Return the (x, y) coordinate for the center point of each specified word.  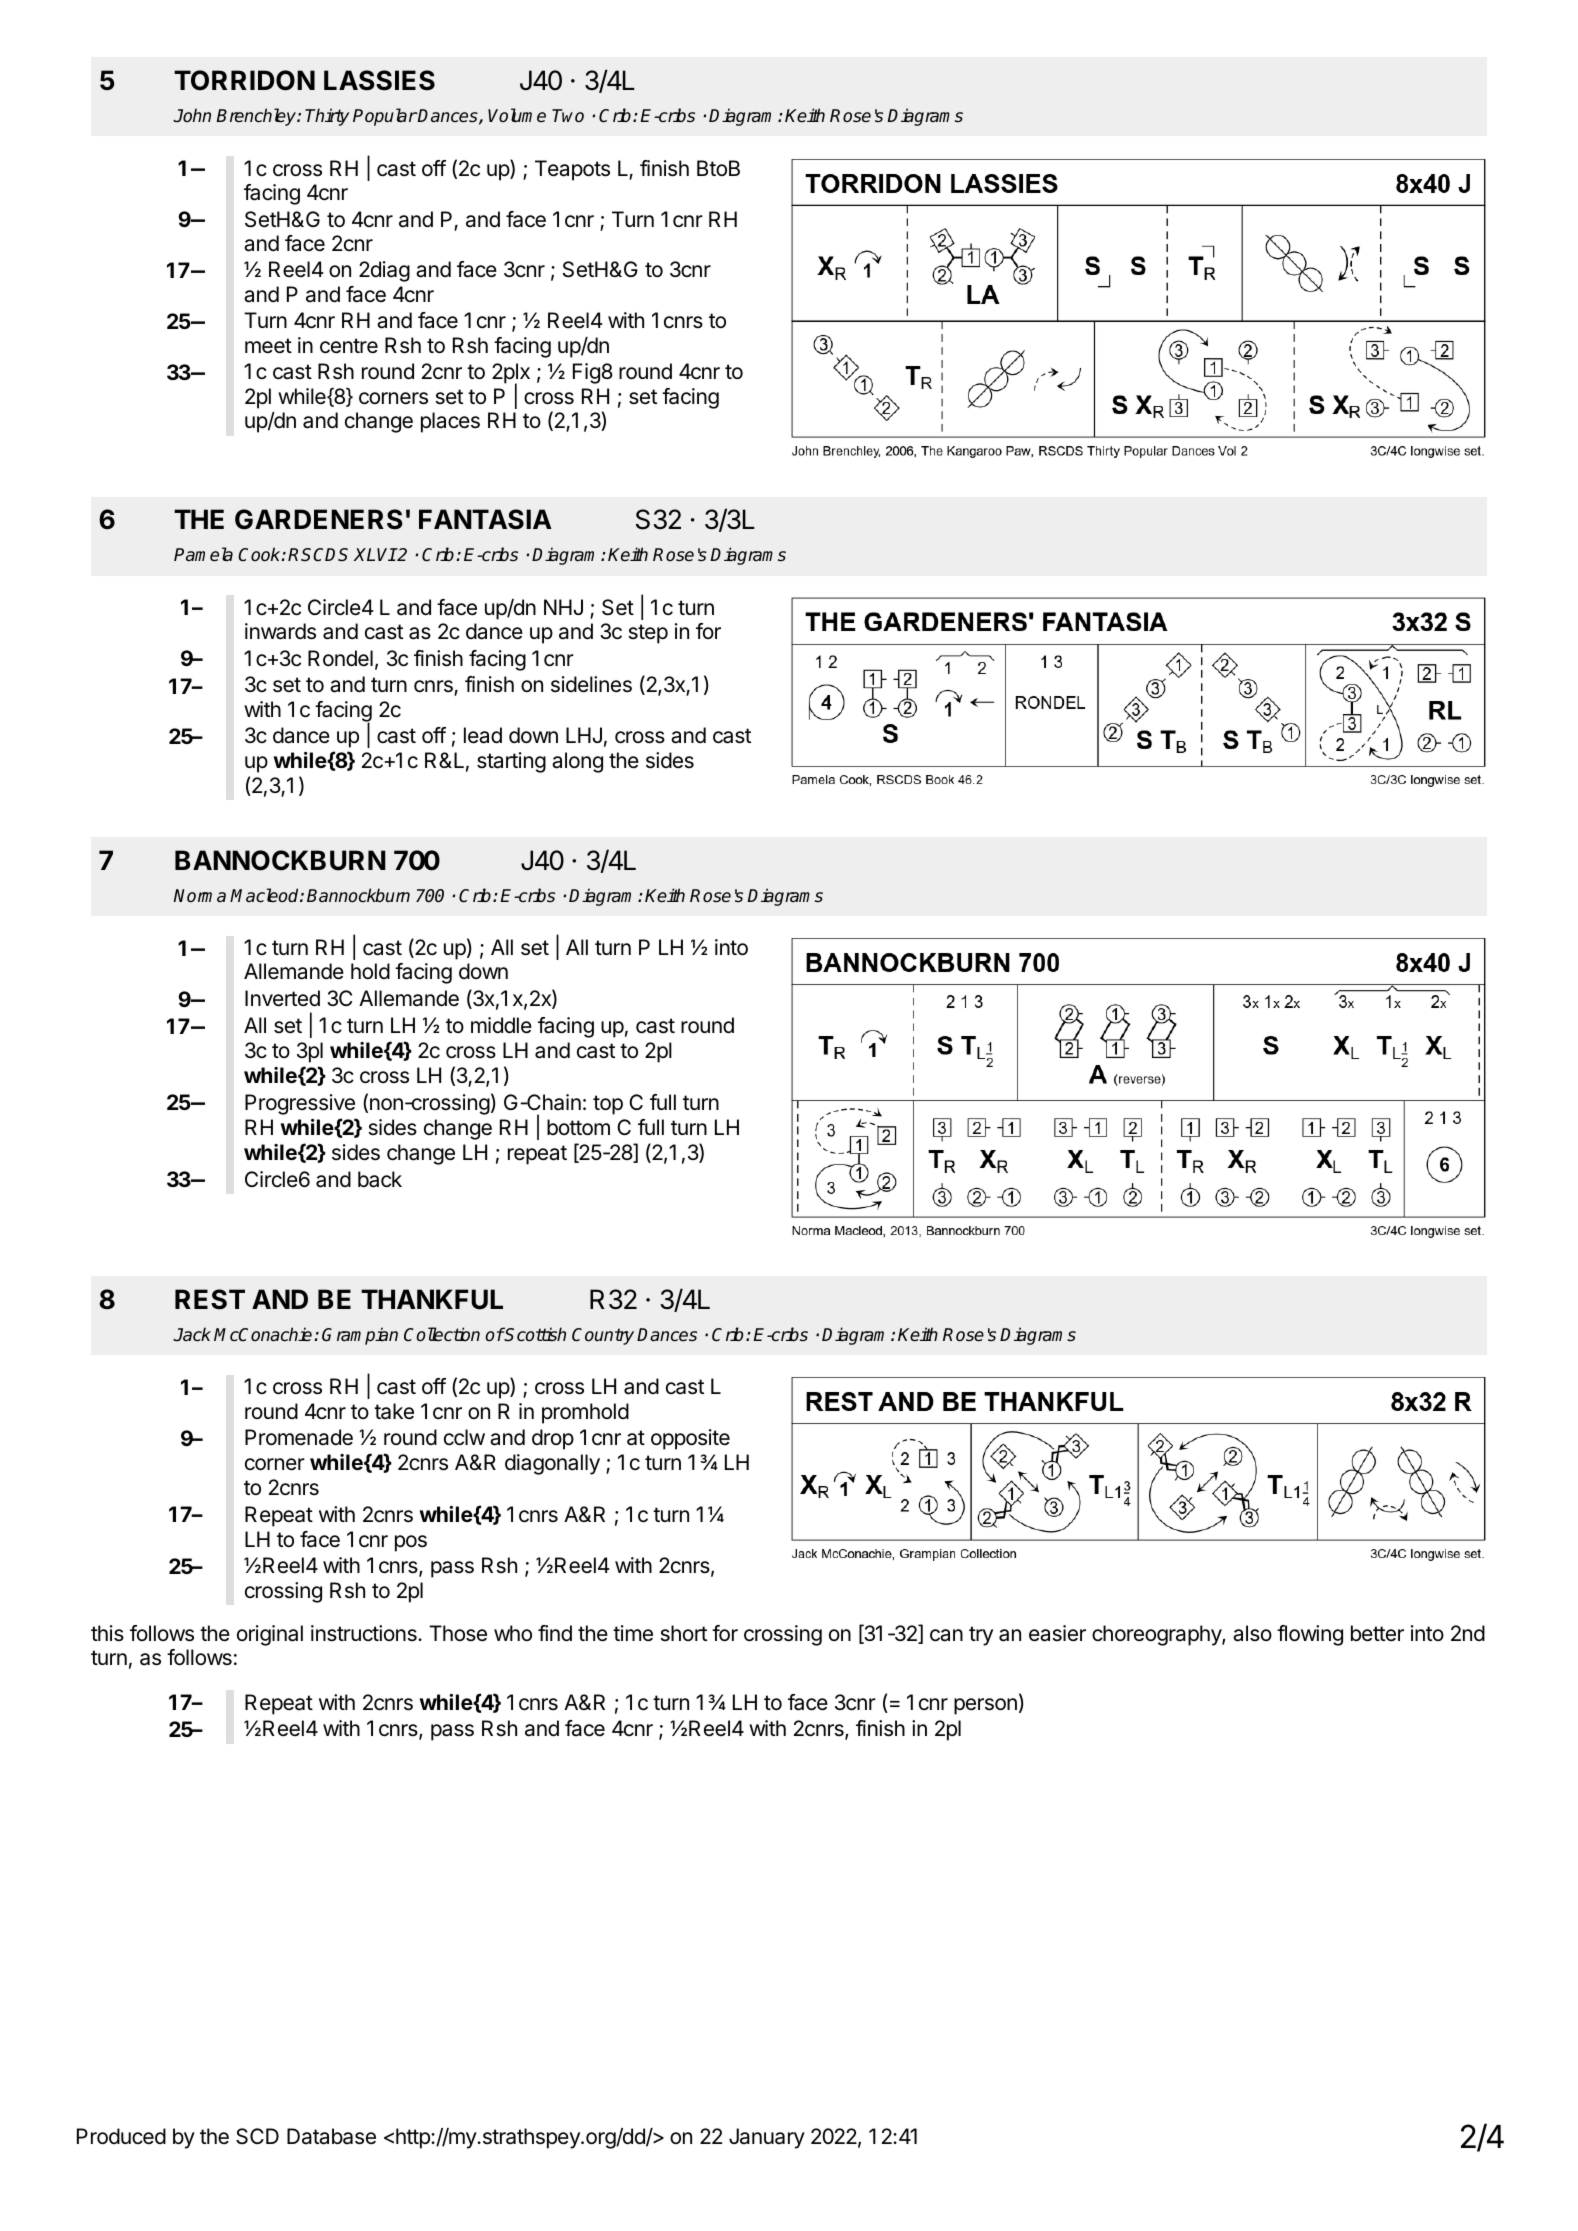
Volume (517, 115)
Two (568, 115)
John (192, 115)
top (608, 1105)
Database (331, 2136)
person (985, 1706)
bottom (578, 1127)
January (767, 2138)
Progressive (300, 1104)
